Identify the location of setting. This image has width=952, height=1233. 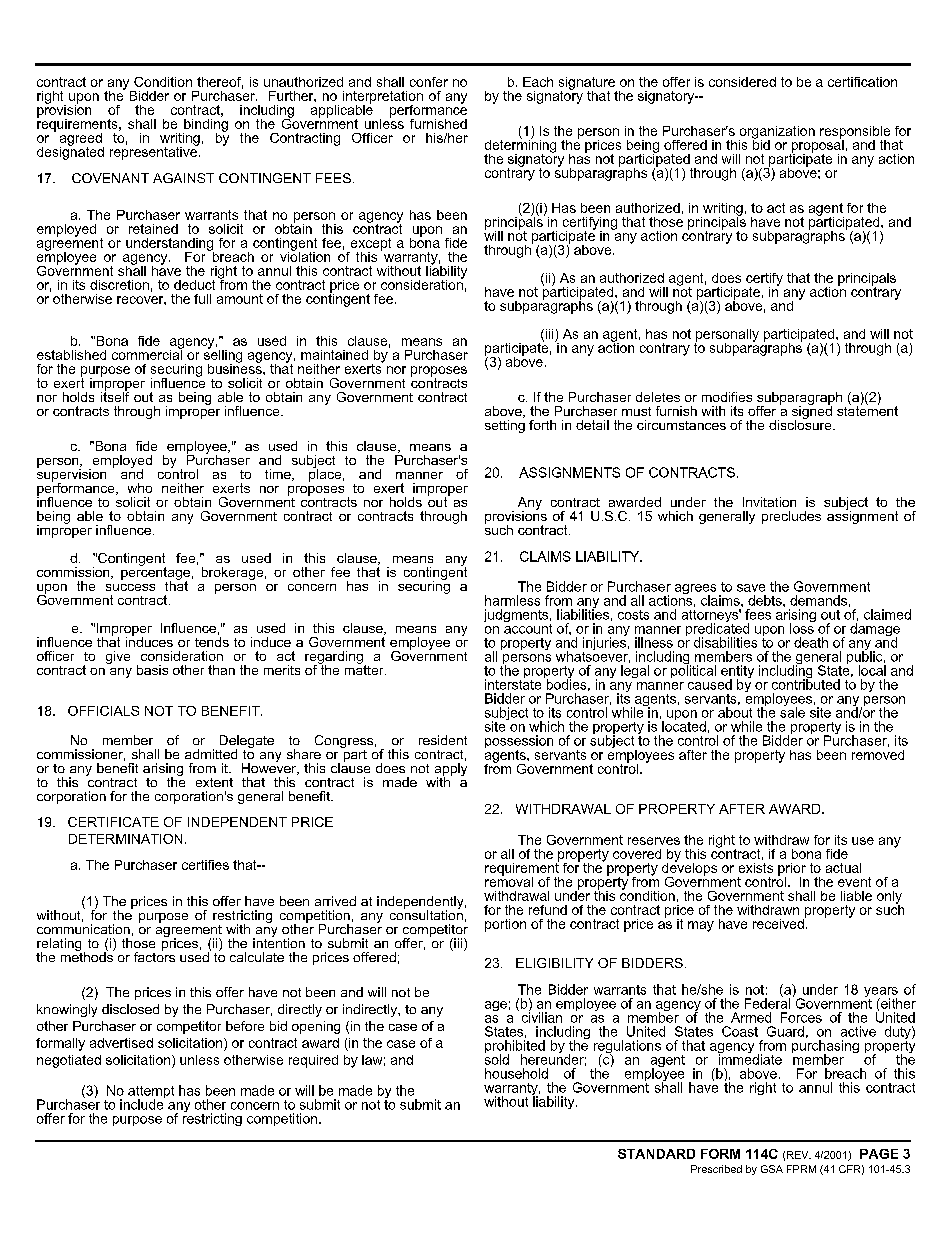
(505, 425).
